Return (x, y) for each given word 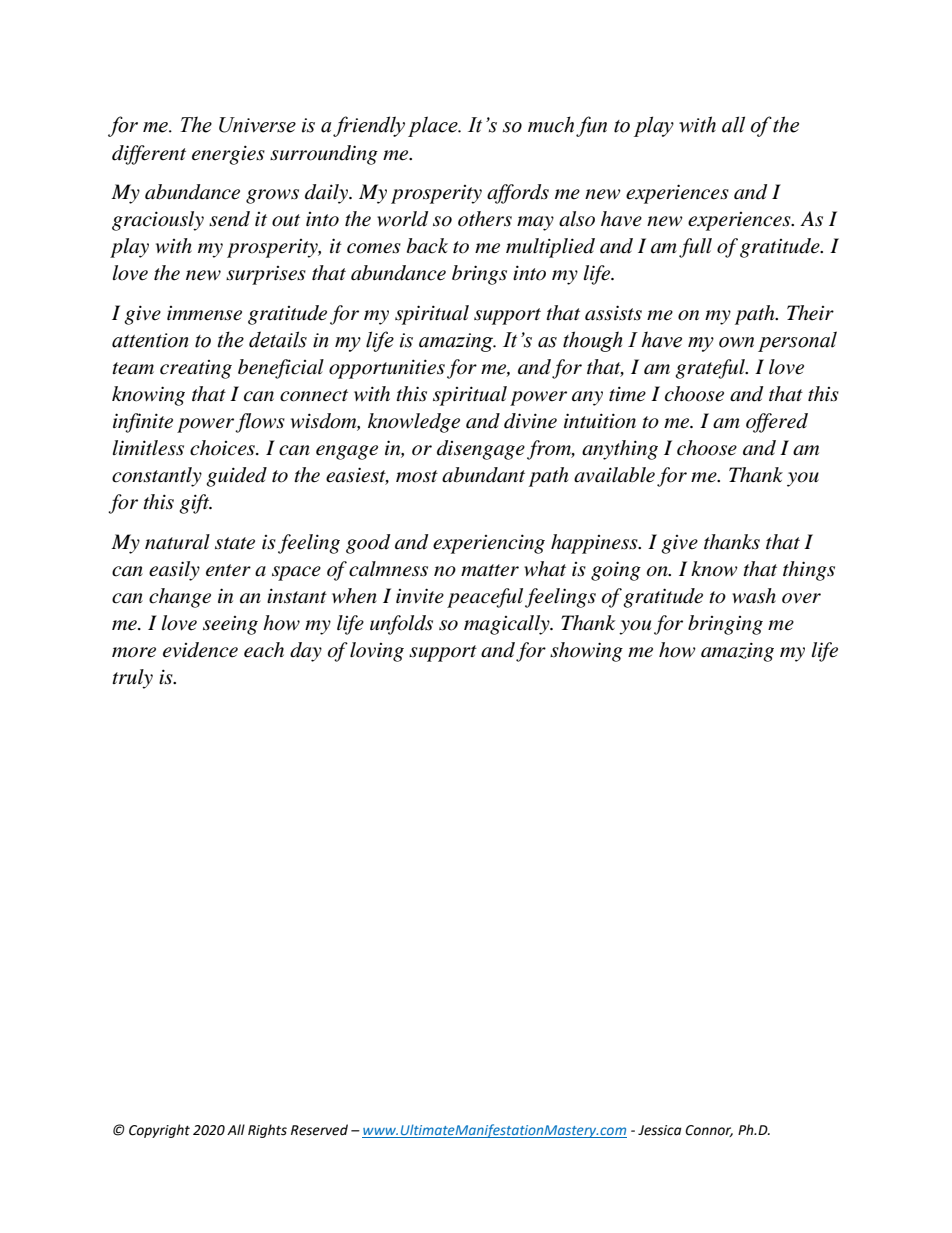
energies (228, 155)
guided (236, 477)
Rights (267, 1131)
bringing (725, 625)
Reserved (319, 1130)
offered (777, 423)
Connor (709, 1131)
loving (377, 652)
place (434, 126)
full (695, 248)
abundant (483, 475)
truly (132, 679)
